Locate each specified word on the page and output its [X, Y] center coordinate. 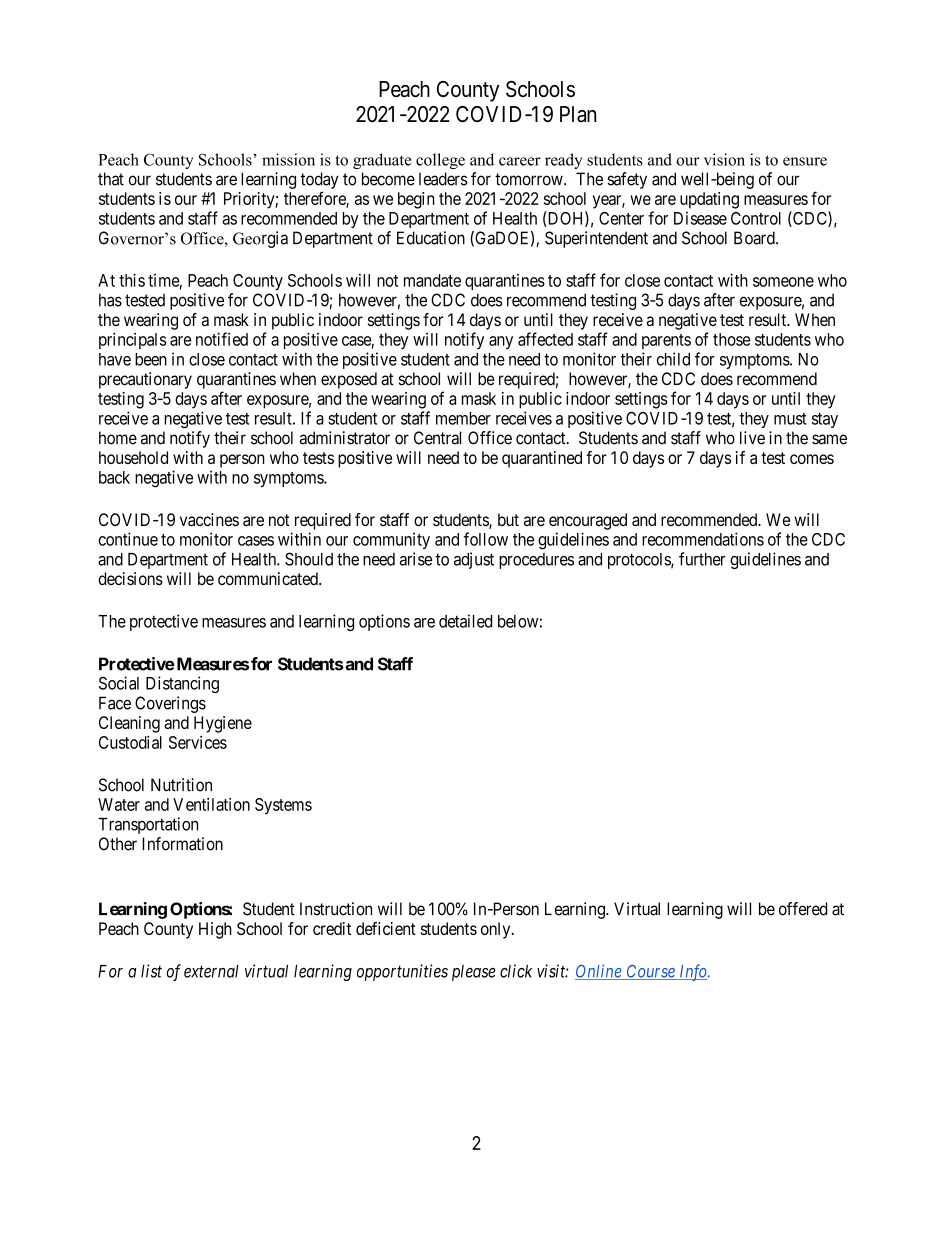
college [440, 161]
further [702, 559]
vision [724, 159]
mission [288, 159]
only [497, 930]
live [752, 438]
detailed [465, 621]
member [463, 418]
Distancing [182, 684]
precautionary [145, 380]
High [215, 930]
